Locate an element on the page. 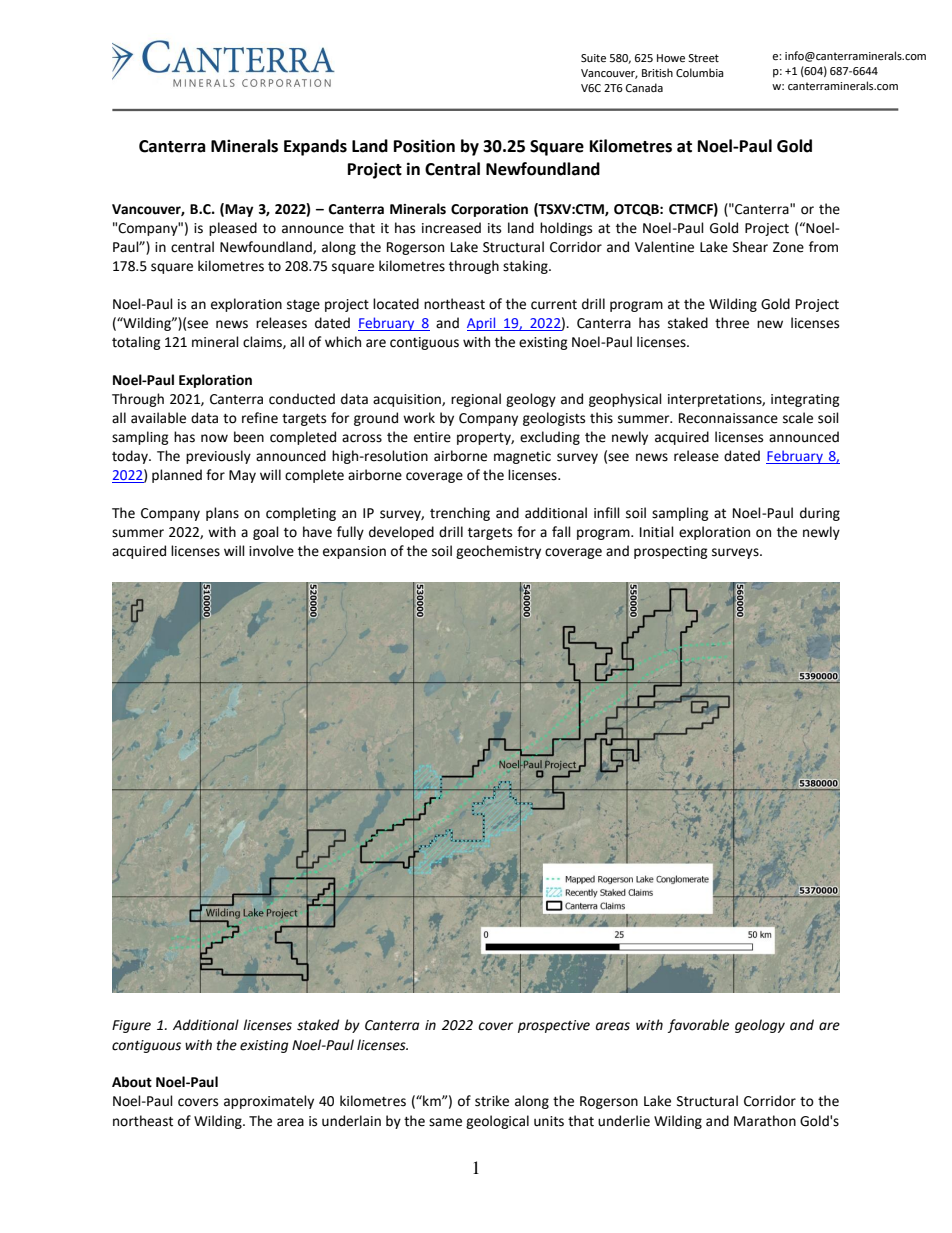 The width and height of the page is (952, 1233). geochemistry is located at coordinates (498, 552).
